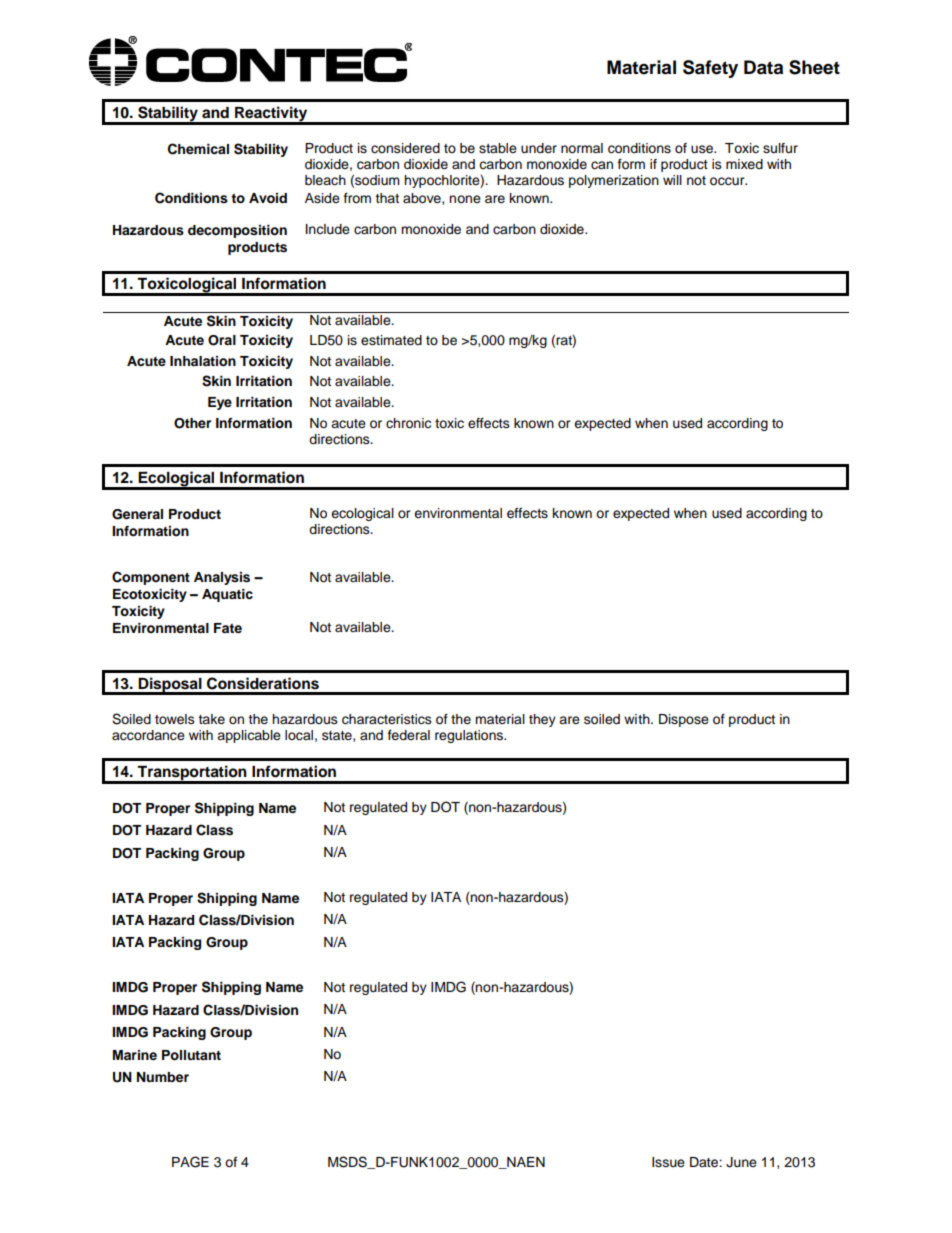 The height and width of the image is (1233, 952). What do you see at coordinates (391, 340) in the image?
I see `estimated` at bounding box center [391, 340].
